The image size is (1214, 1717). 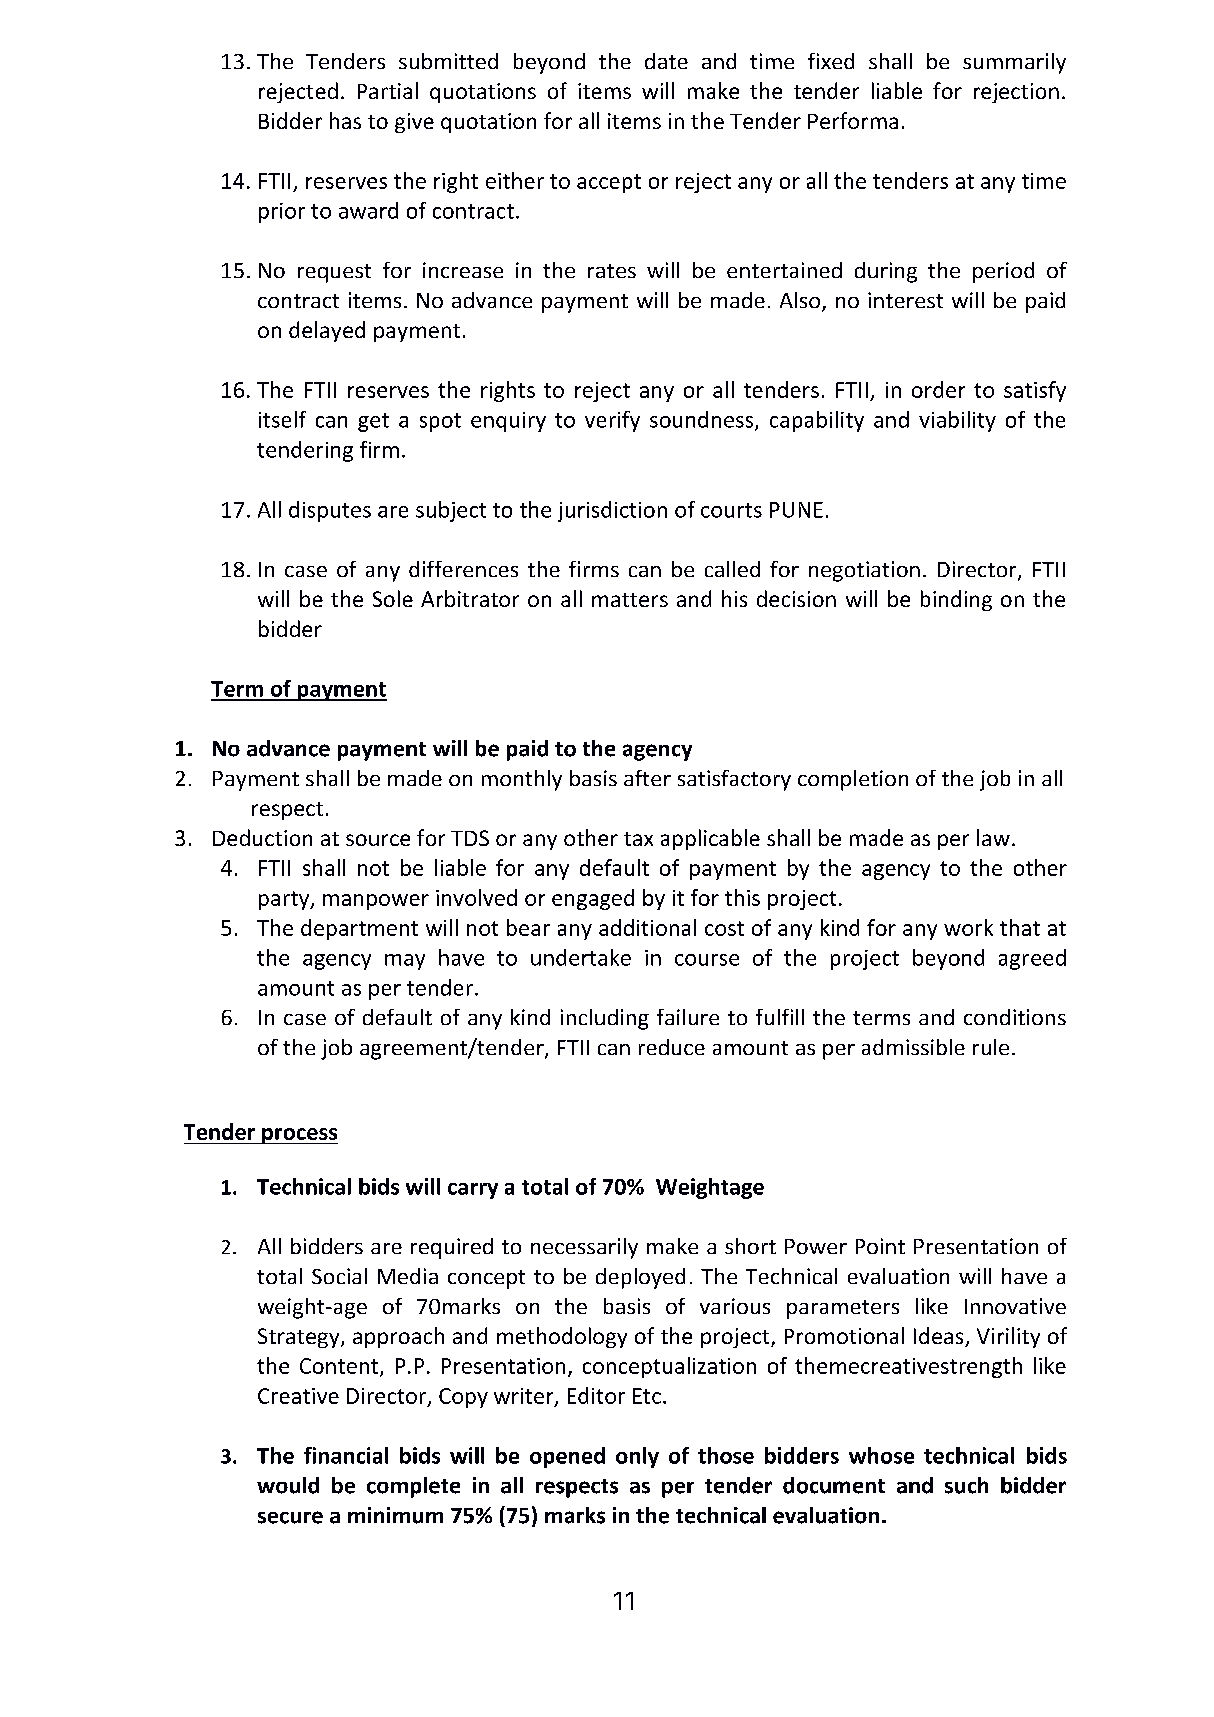 I want to click on viability, so click(x=957, y=421).
